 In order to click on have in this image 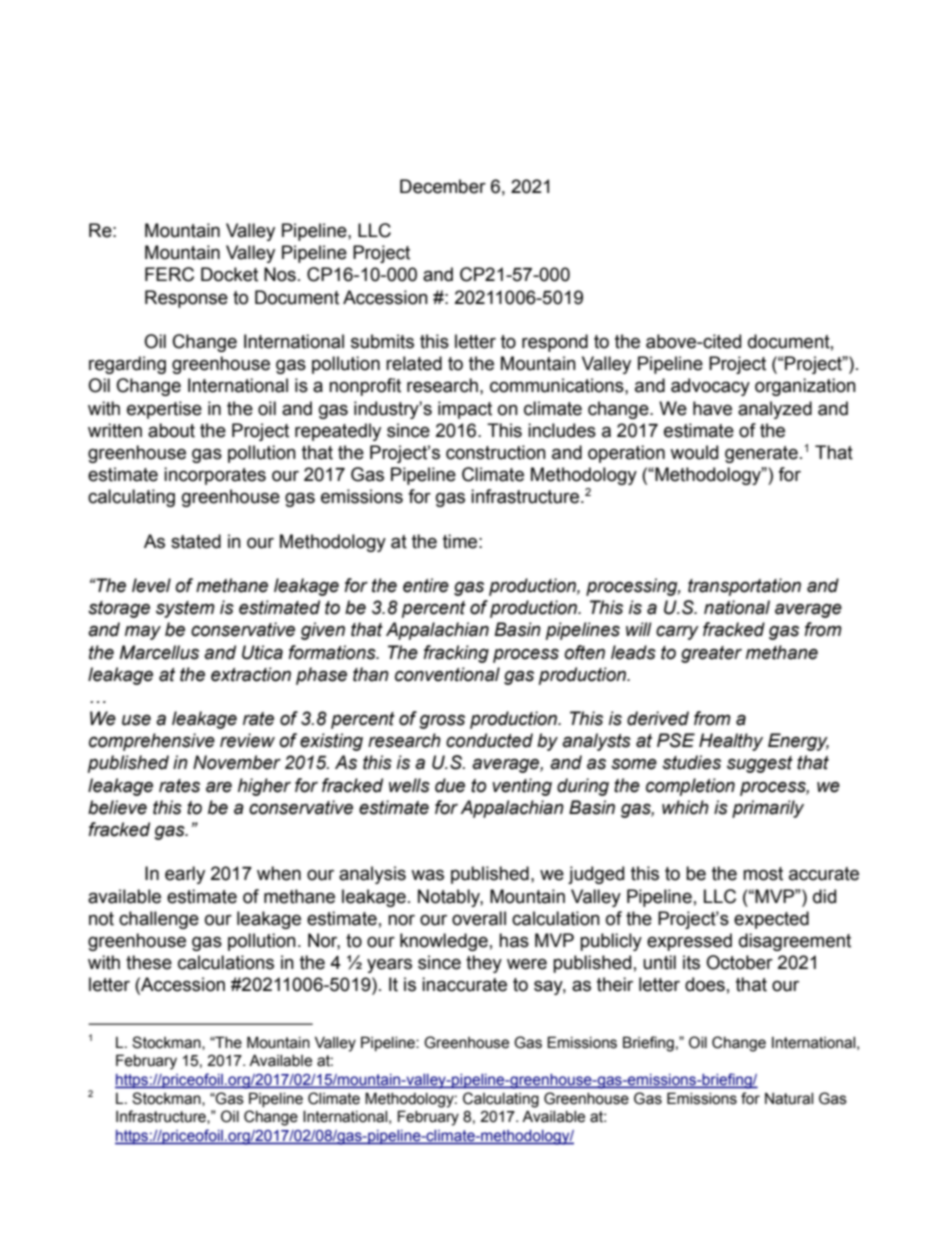, I will do `click(712, 408)`.
